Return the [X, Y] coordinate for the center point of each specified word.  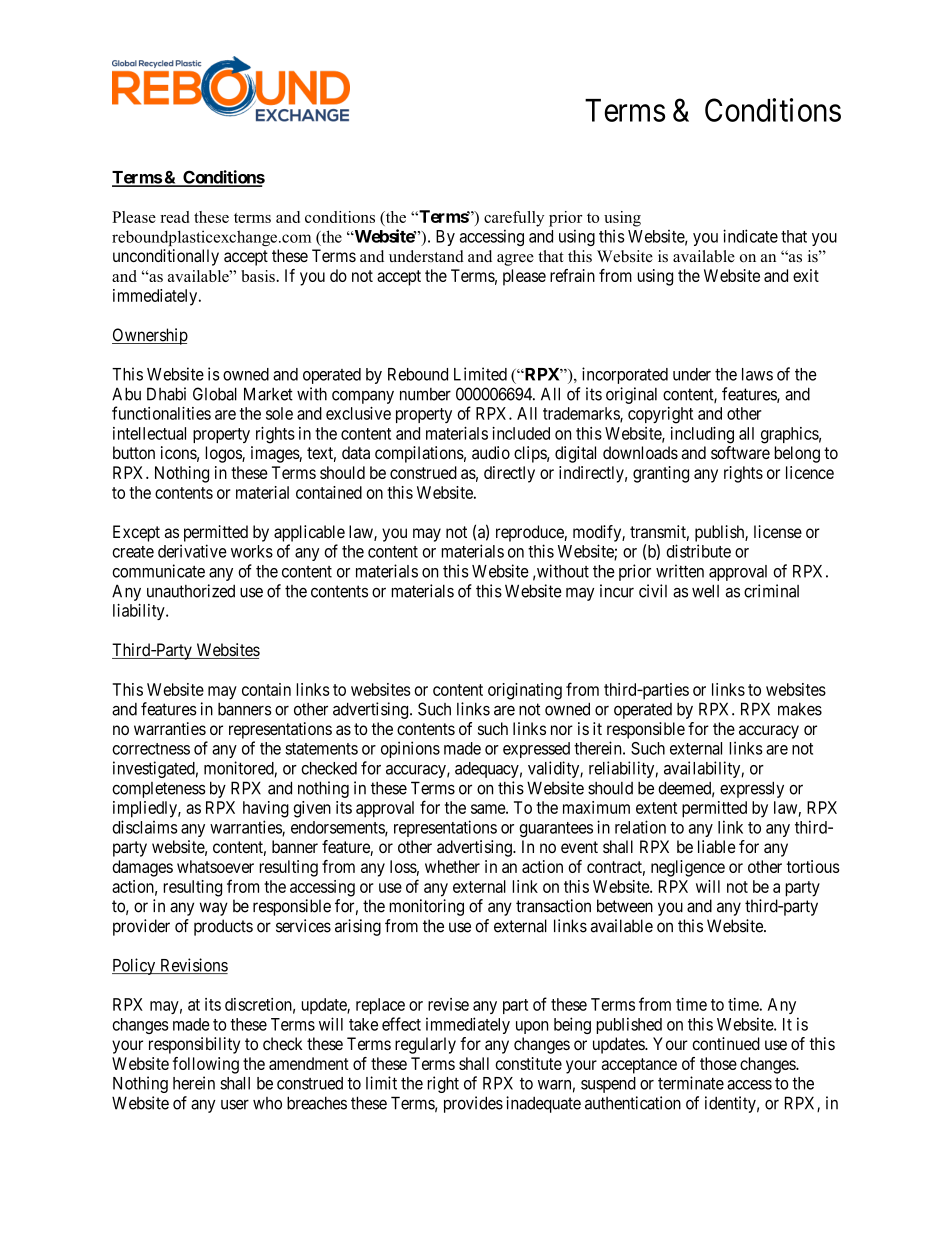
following [206, 1065]
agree [515, 260]
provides [473, 1104]
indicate [750, 236]
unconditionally [166, 257]
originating [525, 691]
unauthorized [191, 591]
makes [800, 709]
